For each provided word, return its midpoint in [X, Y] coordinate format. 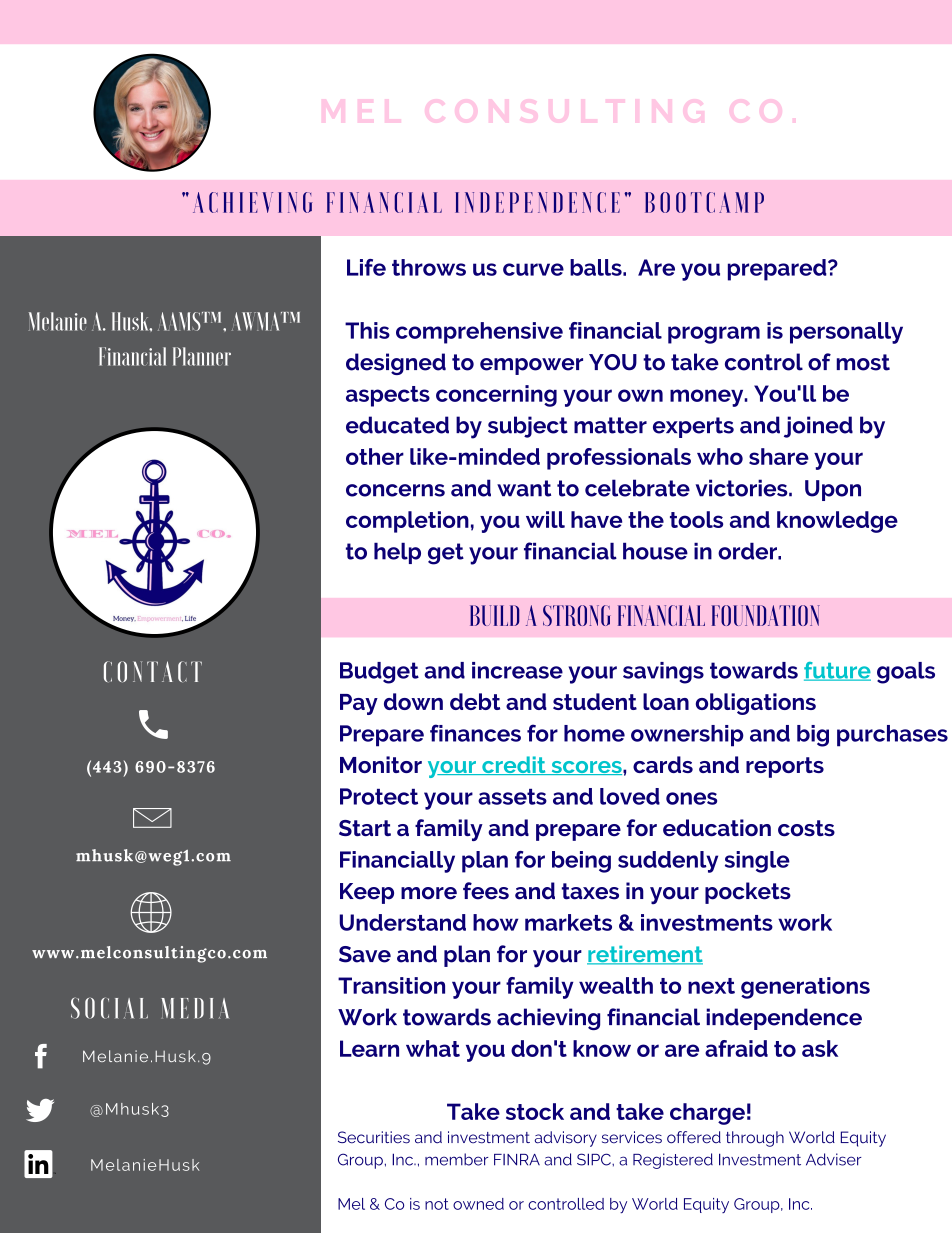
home [594, 733]
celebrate [637, 488]
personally [846, 333]
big [813, 736]
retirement [645, 955]
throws [429, 267]
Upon [833, 490]
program [714, 335]
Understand [403, 922]
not [437, 1204]
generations [805, 988]
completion [407, 522]
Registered [673, 1161]
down [413, 701]
